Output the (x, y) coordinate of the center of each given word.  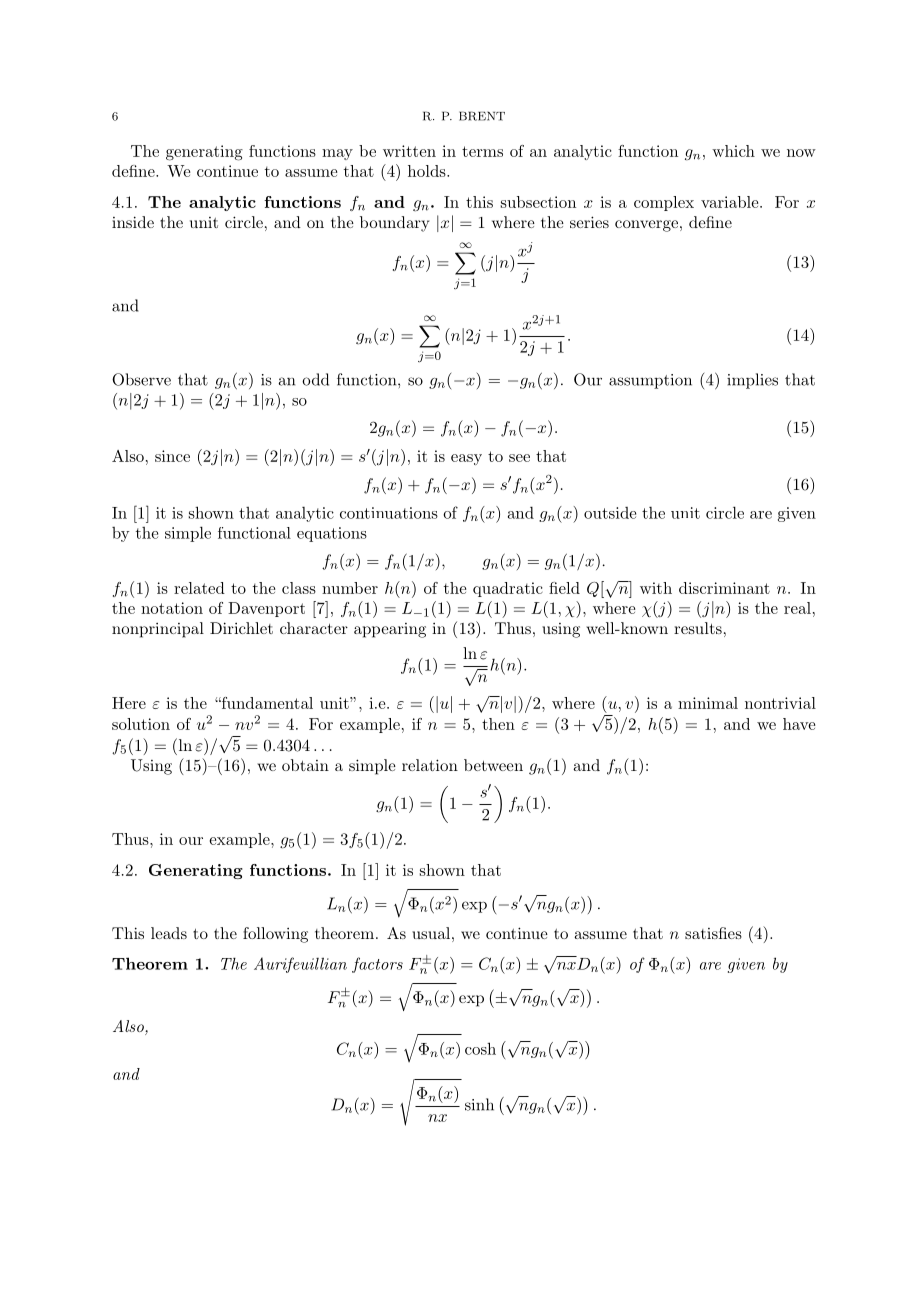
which (733, 151)
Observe (141, 379)
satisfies (713, 933)
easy (466, 459)
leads (169, 933)
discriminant (724, 588)
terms (482, 151)
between (493, 765)
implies (752, 381)
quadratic (508, 589)
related (199, 588)
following (275, 935)
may (337, 154)
